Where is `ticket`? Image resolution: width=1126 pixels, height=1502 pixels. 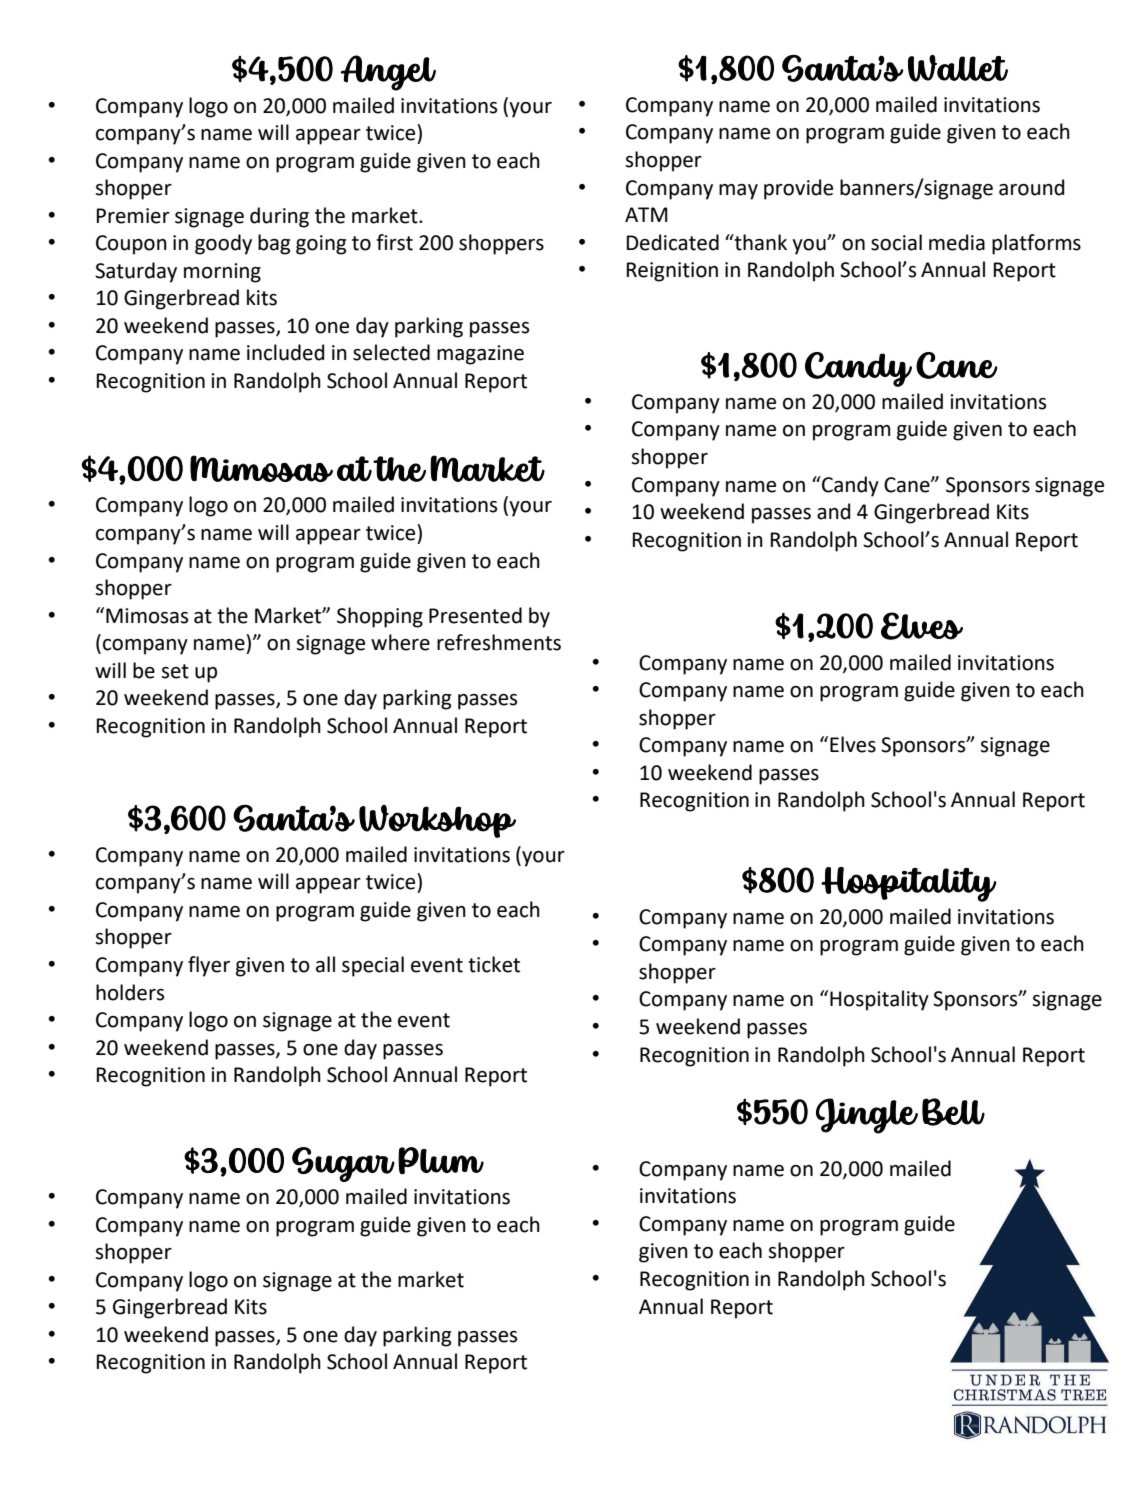
ticket is located at coordinates (494, 964).
